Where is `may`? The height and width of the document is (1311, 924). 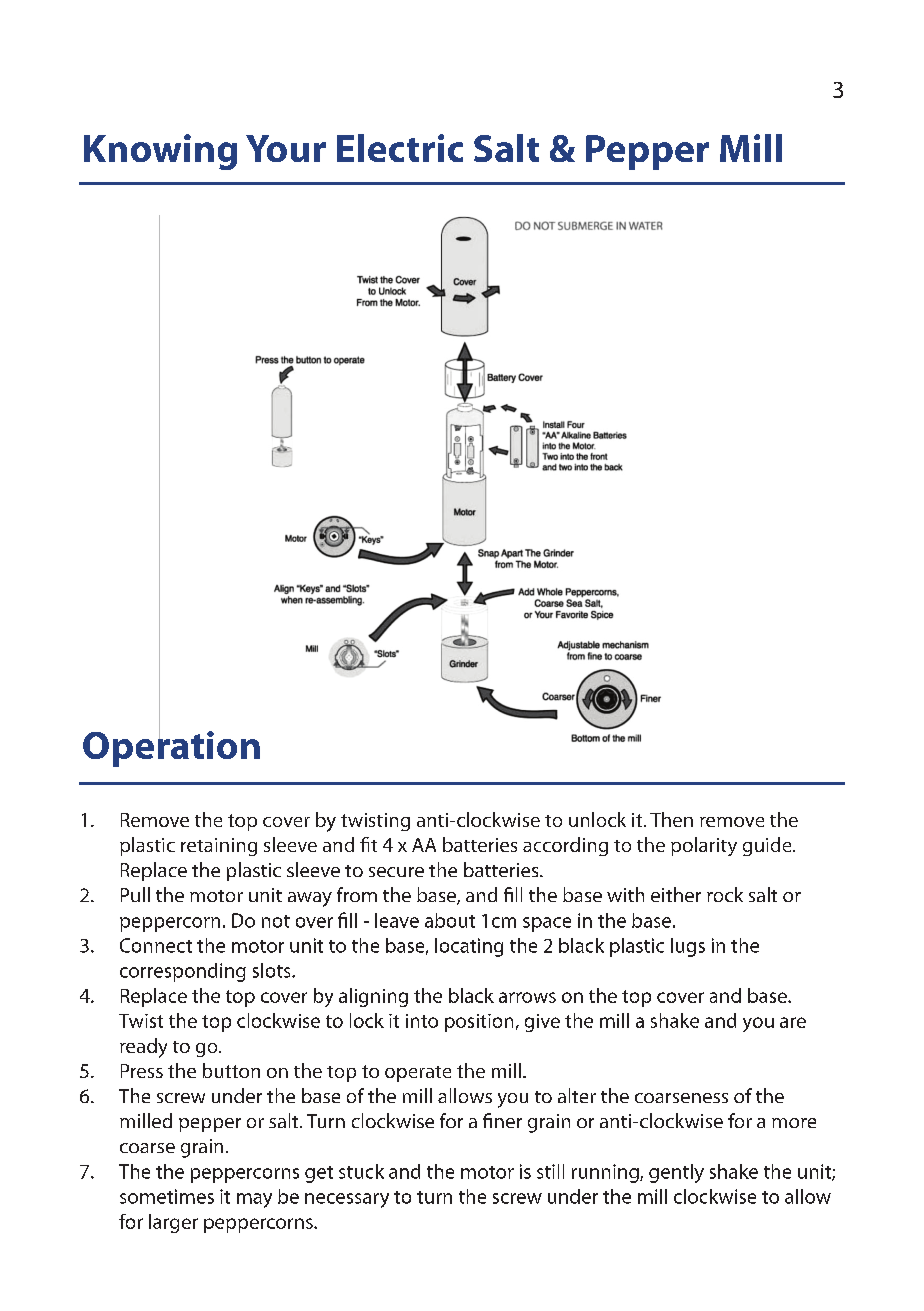 may is located at coordinates (254, 1200).
